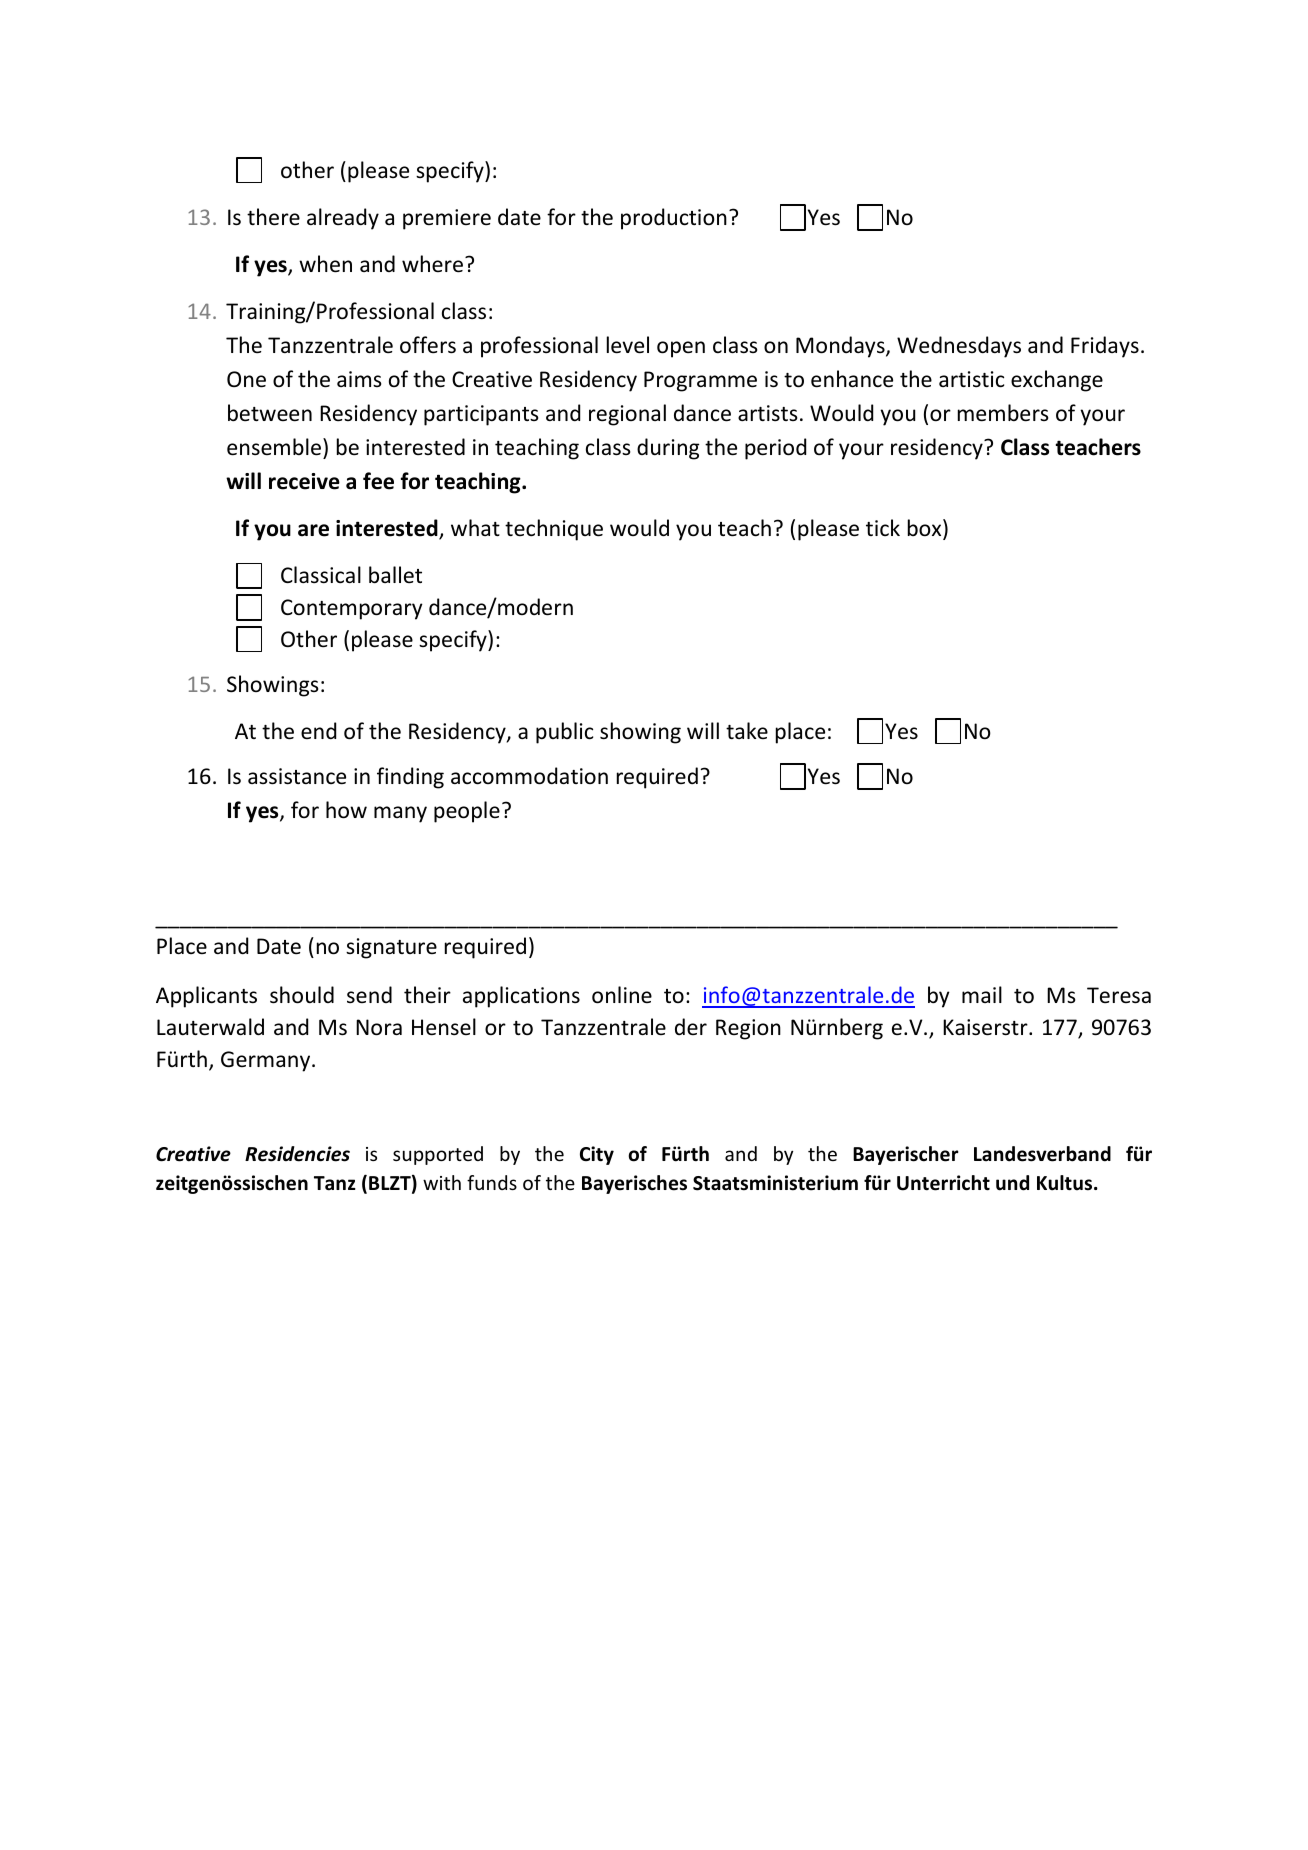  I want to click on when, so click(325, 264).
